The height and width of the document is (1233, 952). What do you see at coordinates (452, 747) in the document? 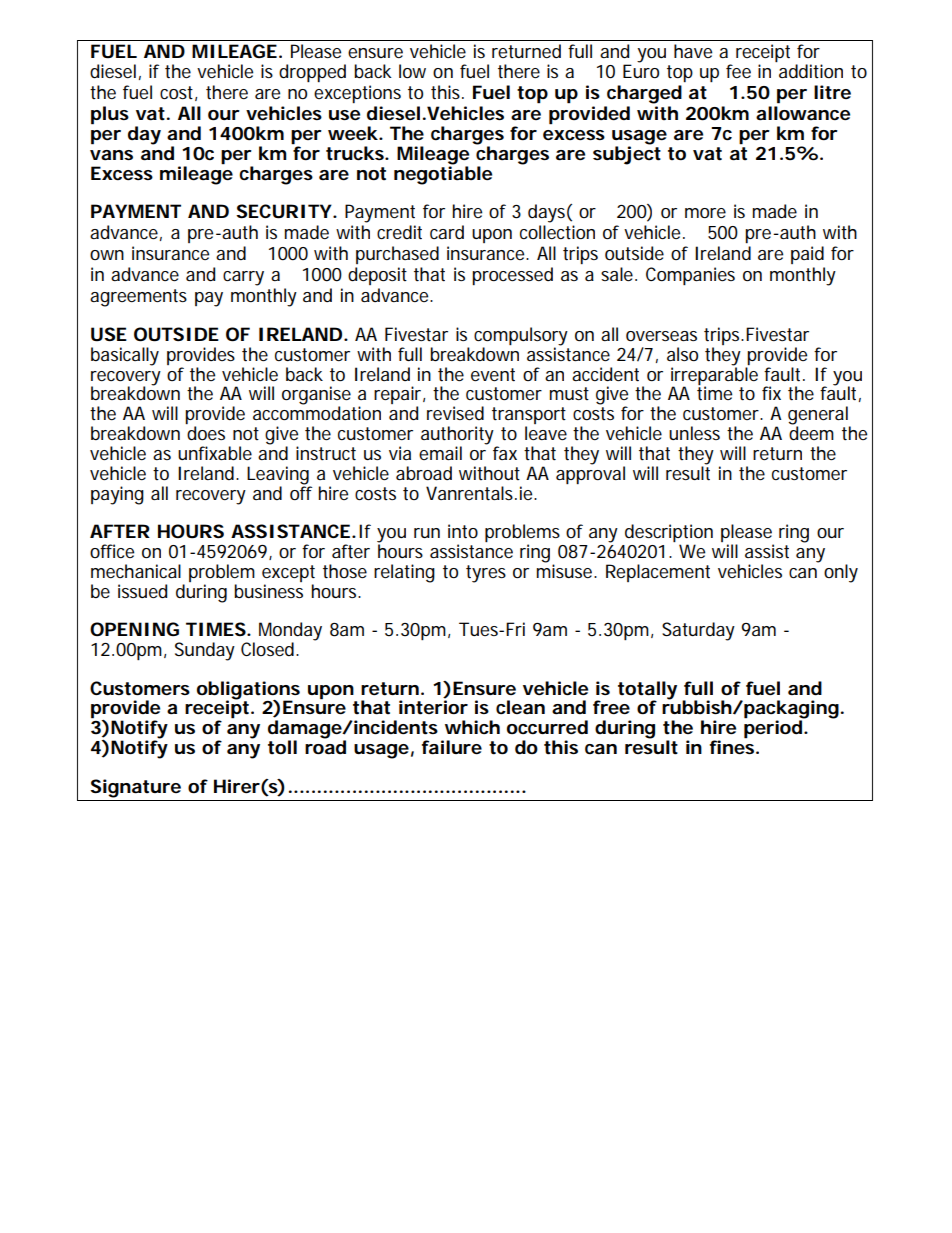
I see `failure` at bounding box center [452, 747].
